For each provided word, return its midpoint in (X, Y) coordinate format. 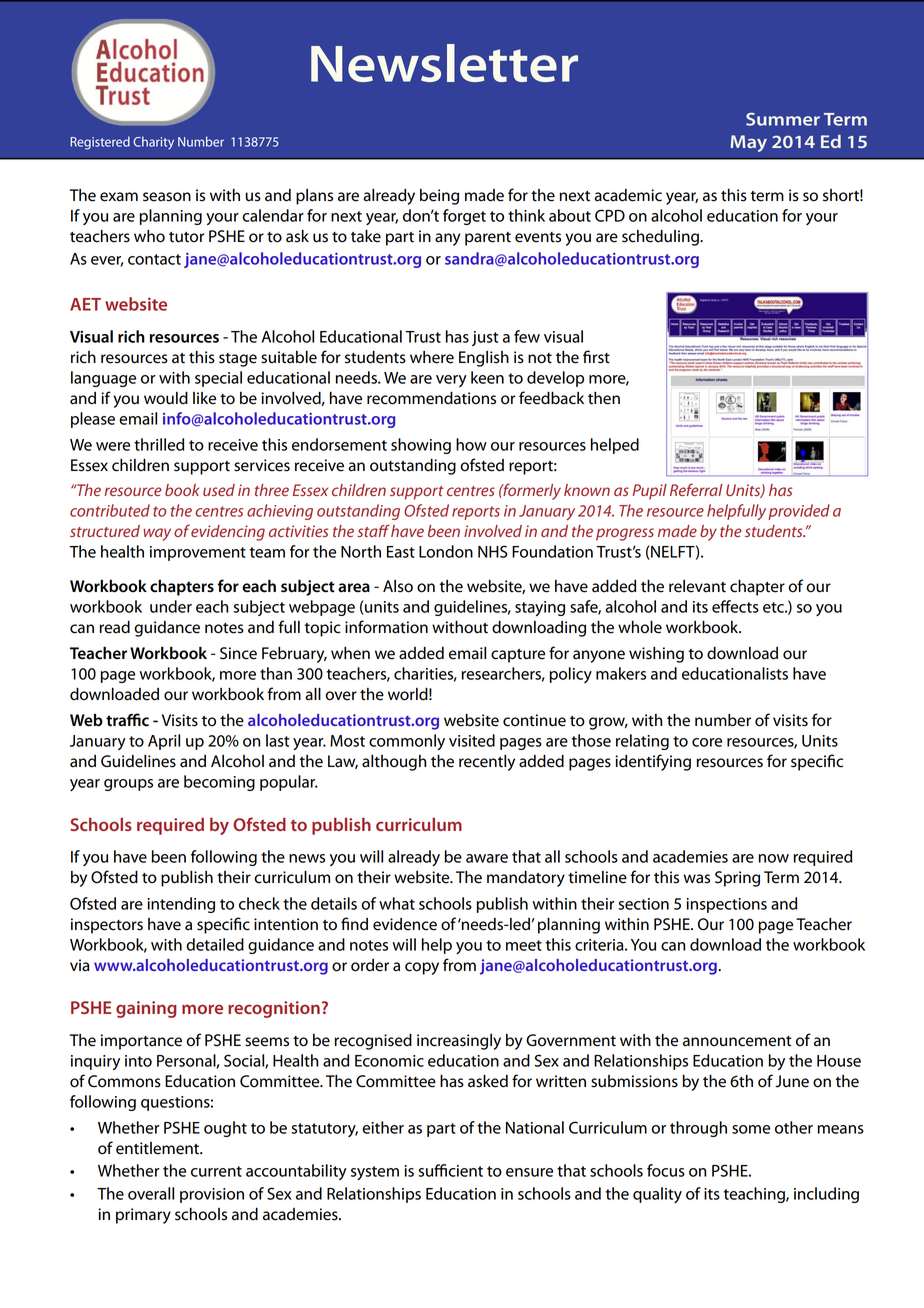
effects (735, 606)
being (439, 197)
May (748, 143)
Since (238, 653)
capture (518, 656)
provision (212, 1195)
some (751, 1129)
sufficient (450, 1170)
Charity (153, 143)
